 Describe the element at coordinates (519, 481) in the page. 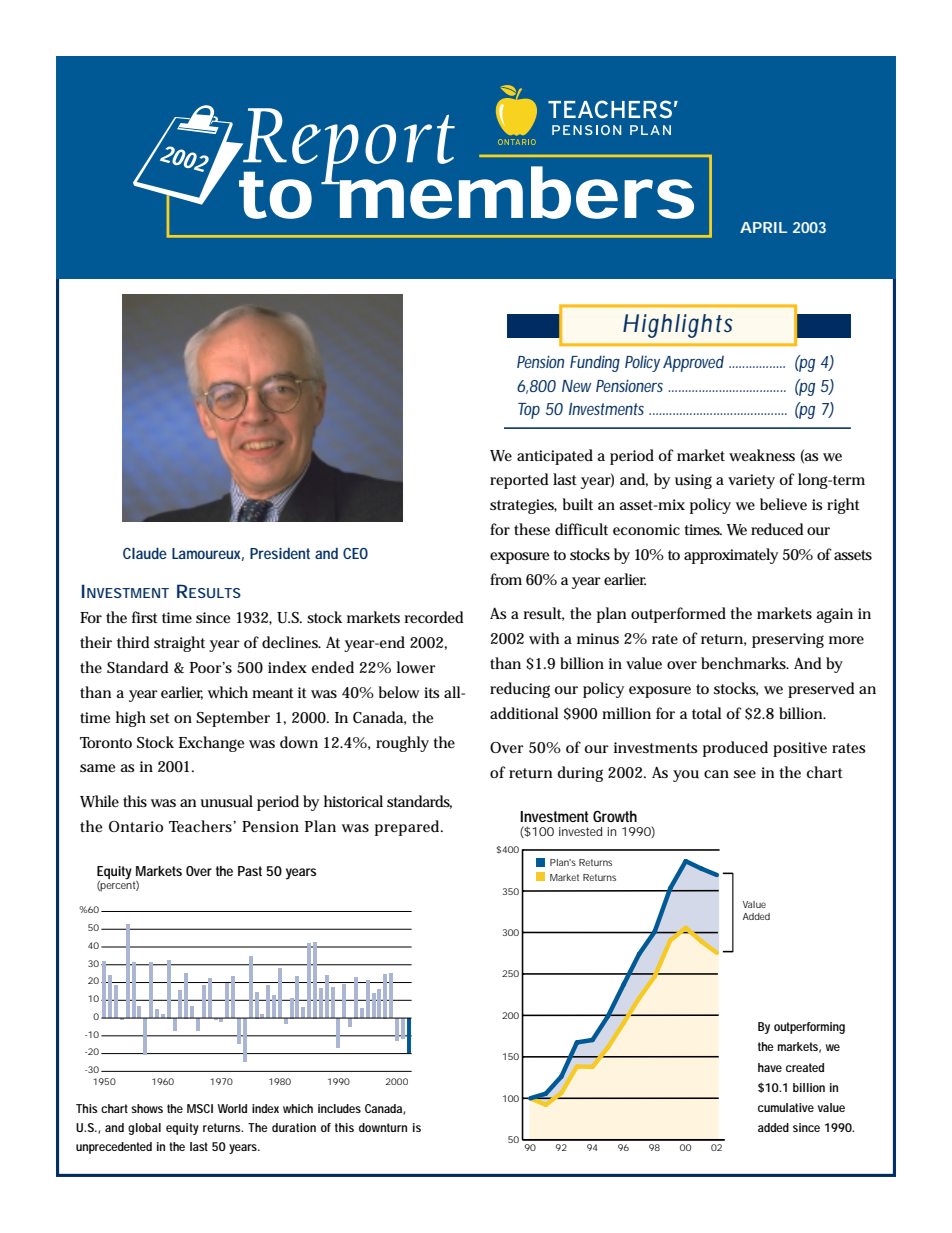

I see `reported` at that location.
